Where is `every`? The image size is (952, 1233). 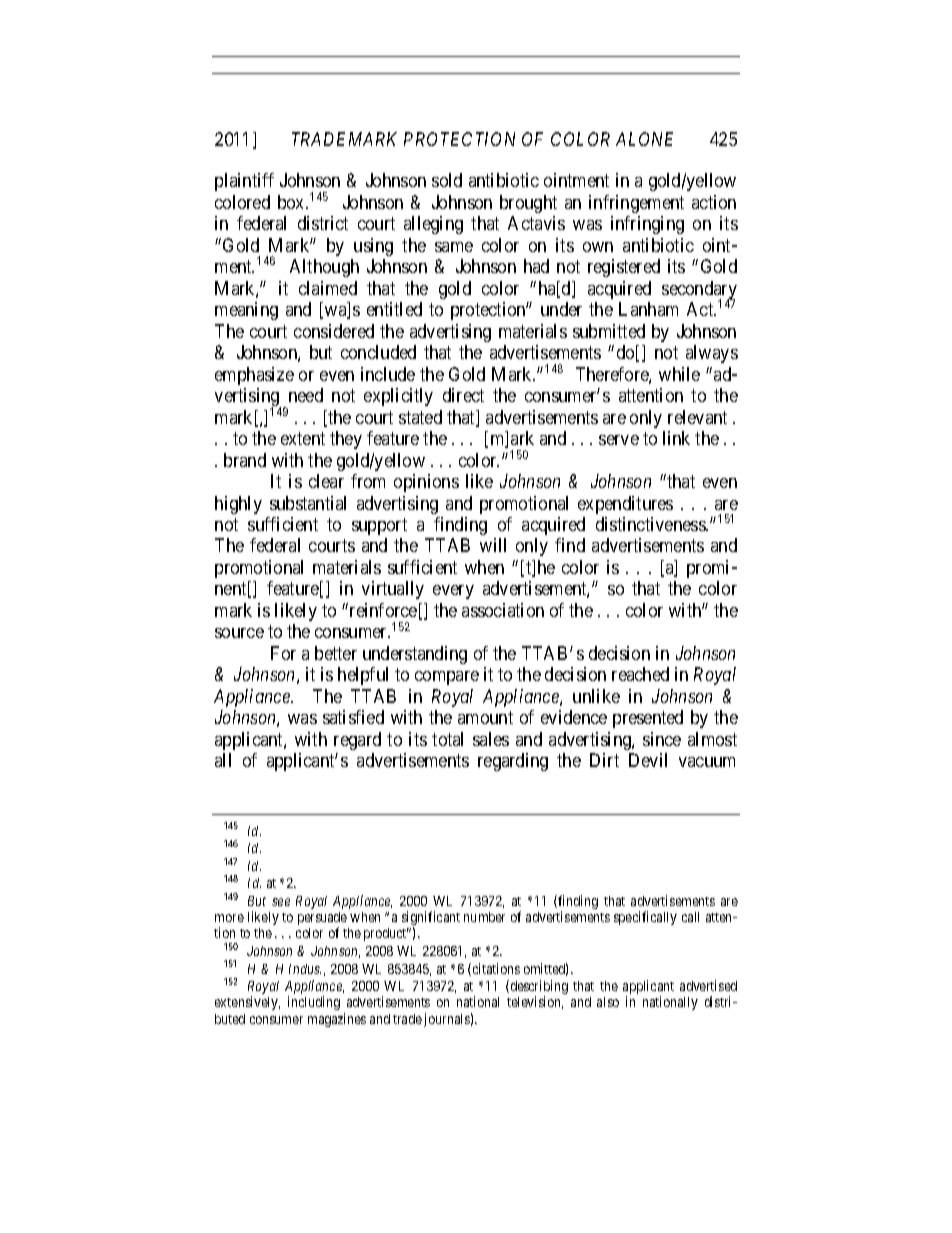 every is located at coordinates (453, 592).
